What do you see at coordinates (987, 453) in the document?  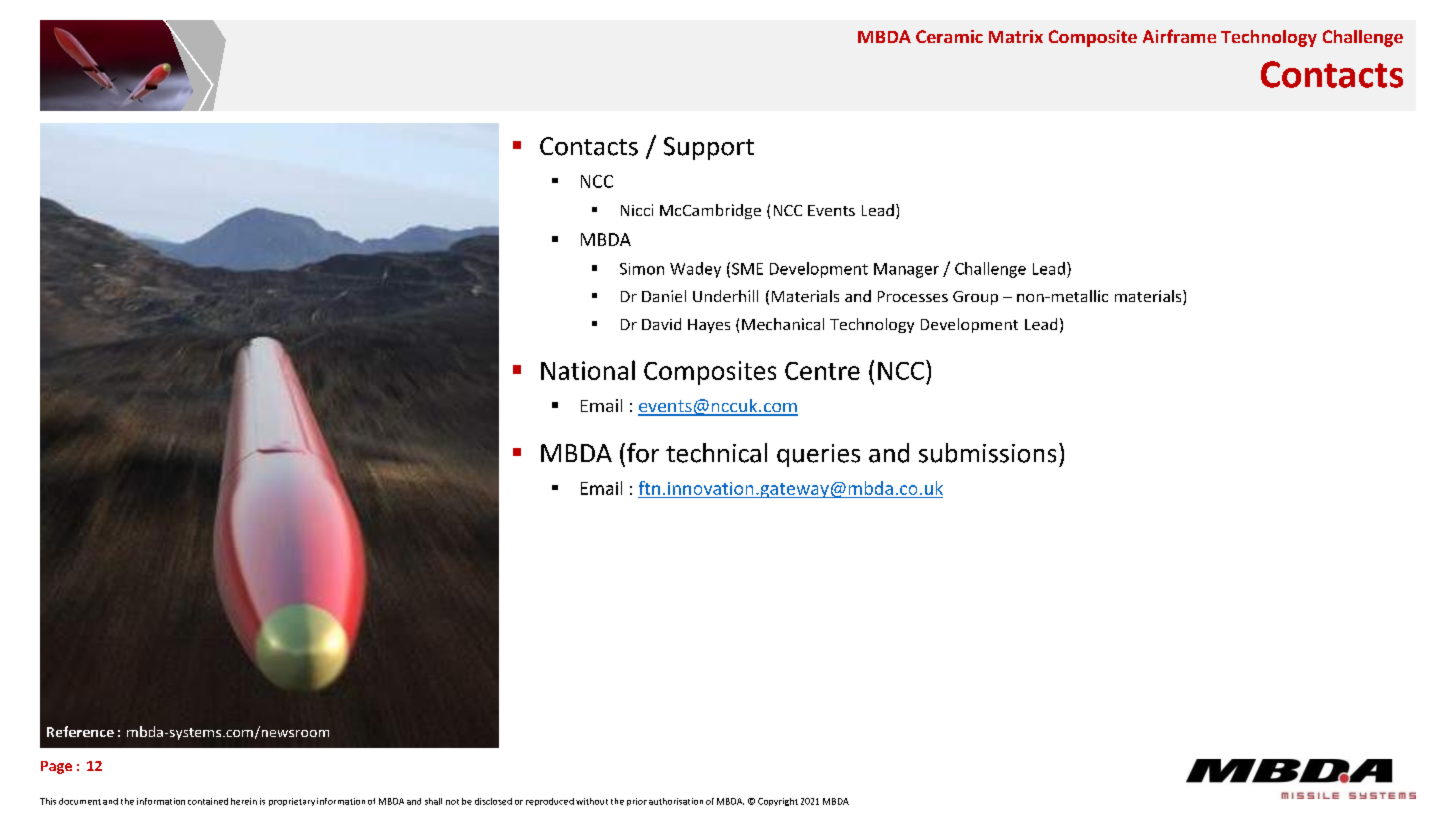 I see `submissions` at bounding box center [987, 453].
